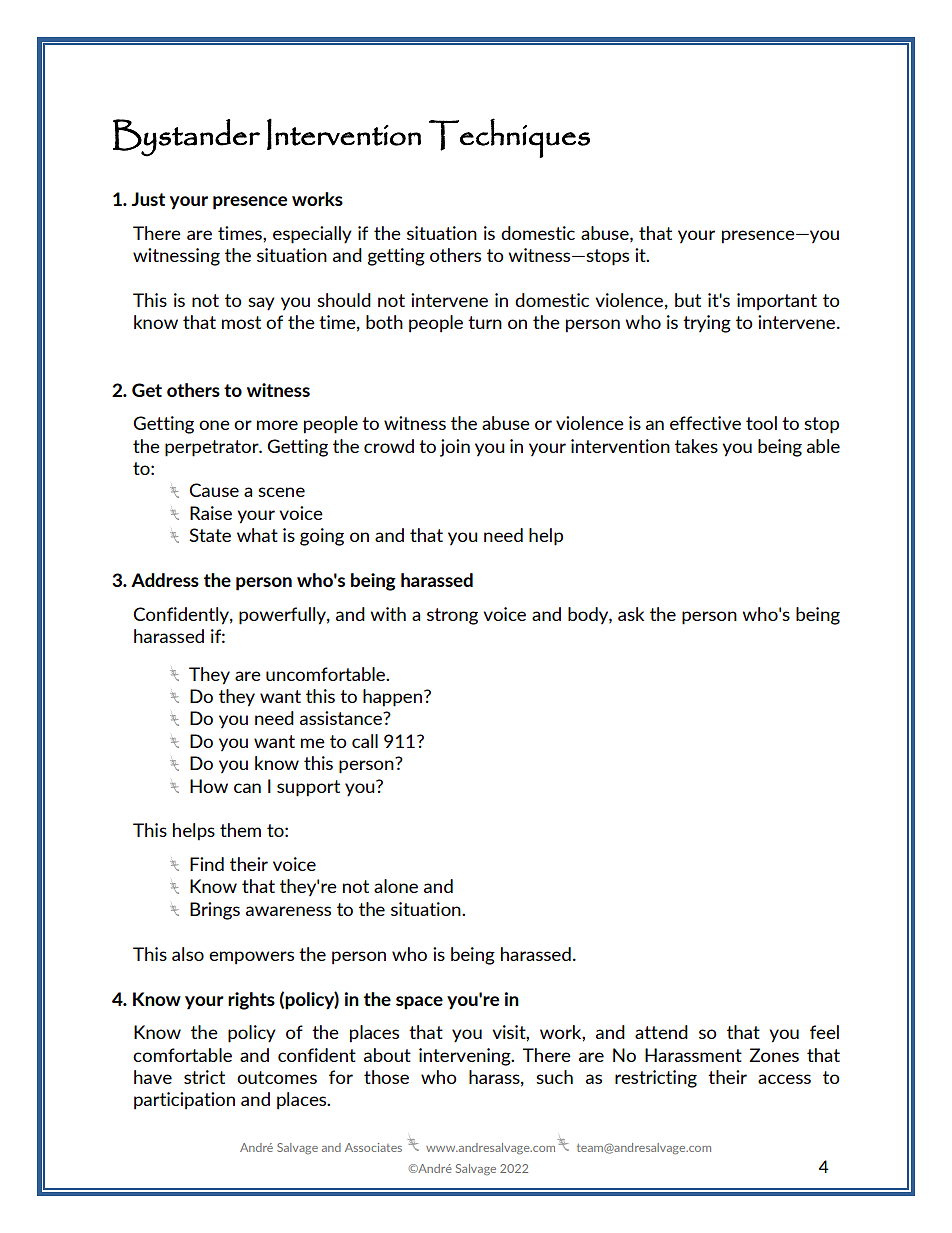 The height and width of the screenshot is (1233, 952). Describe the element at coordinates (184, 1101) in the screenshot. I see `participation` at that location.
